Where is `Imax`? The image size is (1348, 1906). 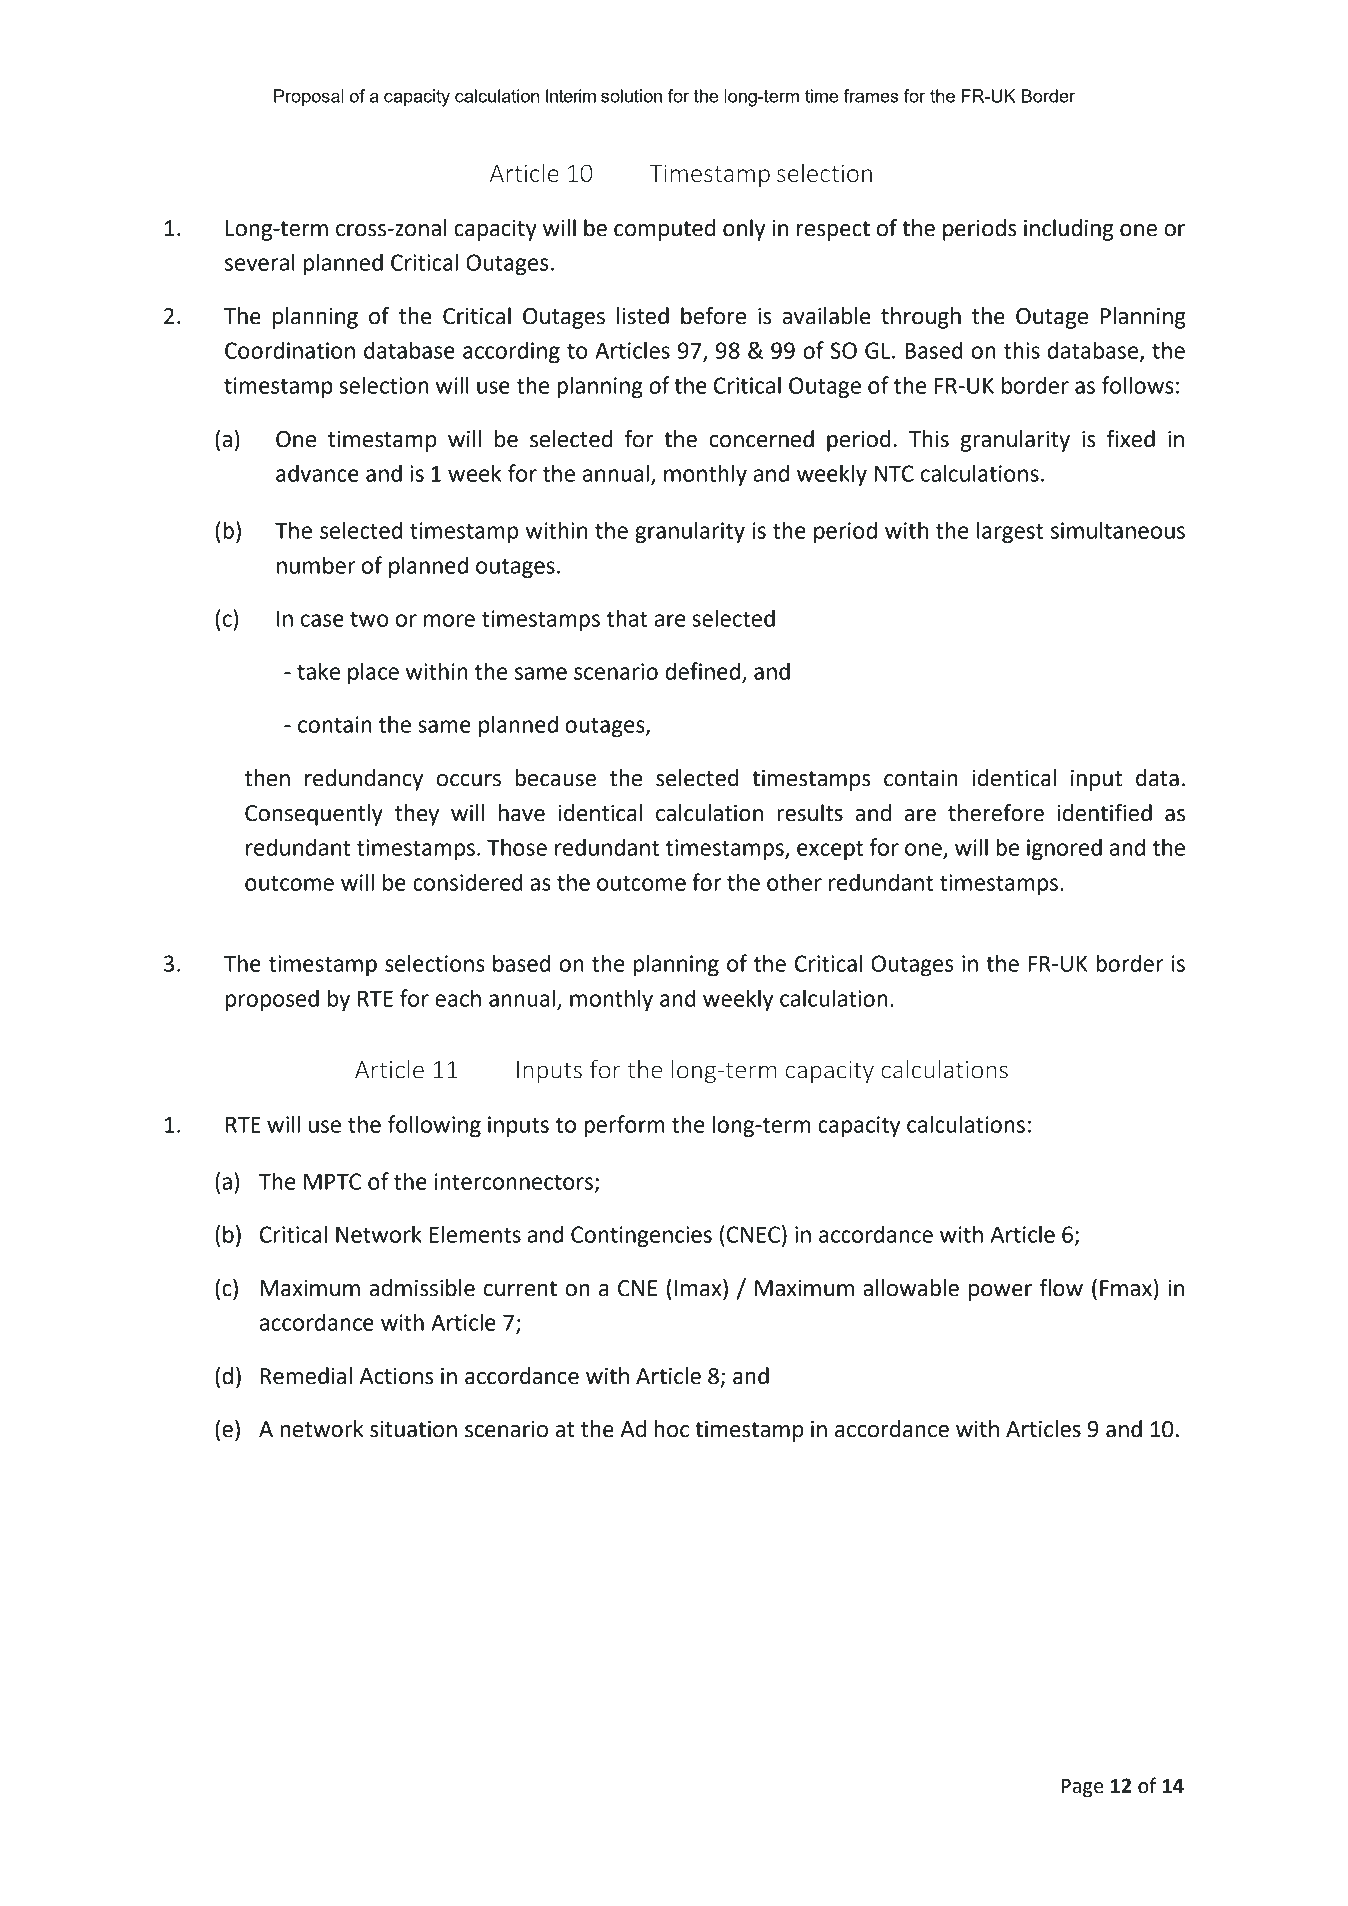
Imax is located at coordinates (699, 1288).
